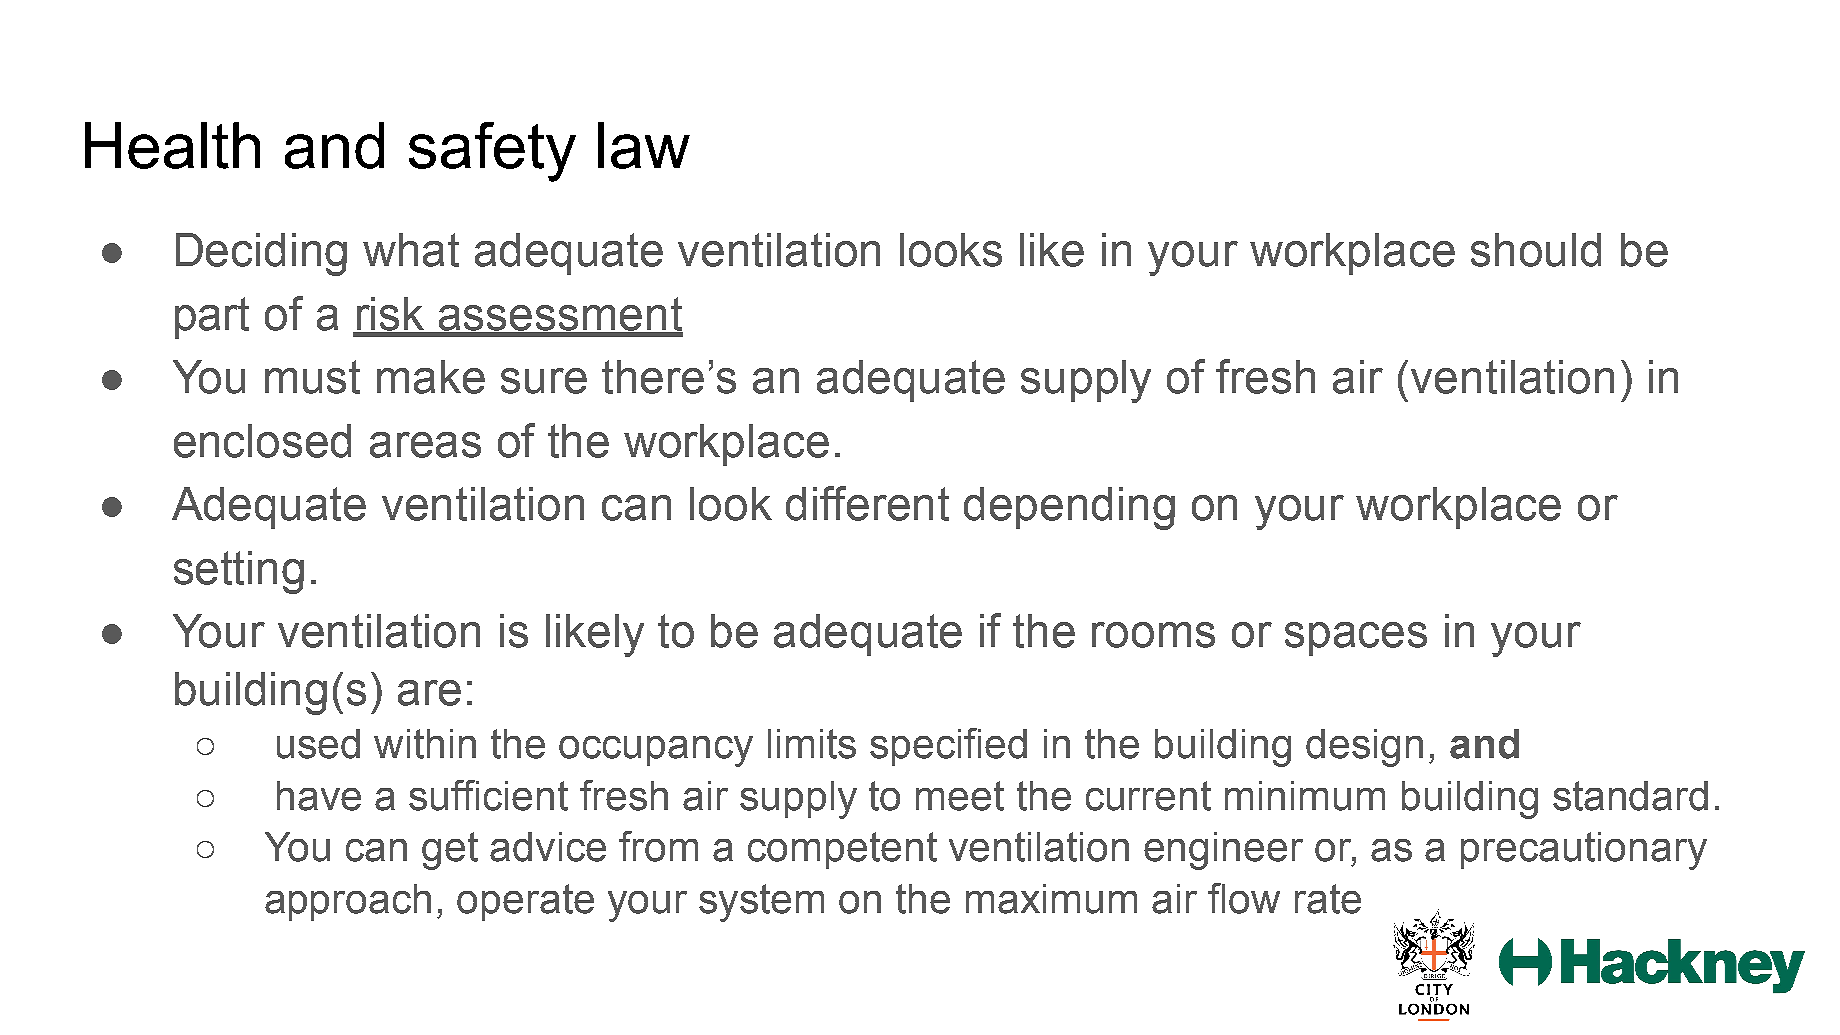 This screenshot has height=1035, width=1840. I want to click on approach, so click(348, 902).
